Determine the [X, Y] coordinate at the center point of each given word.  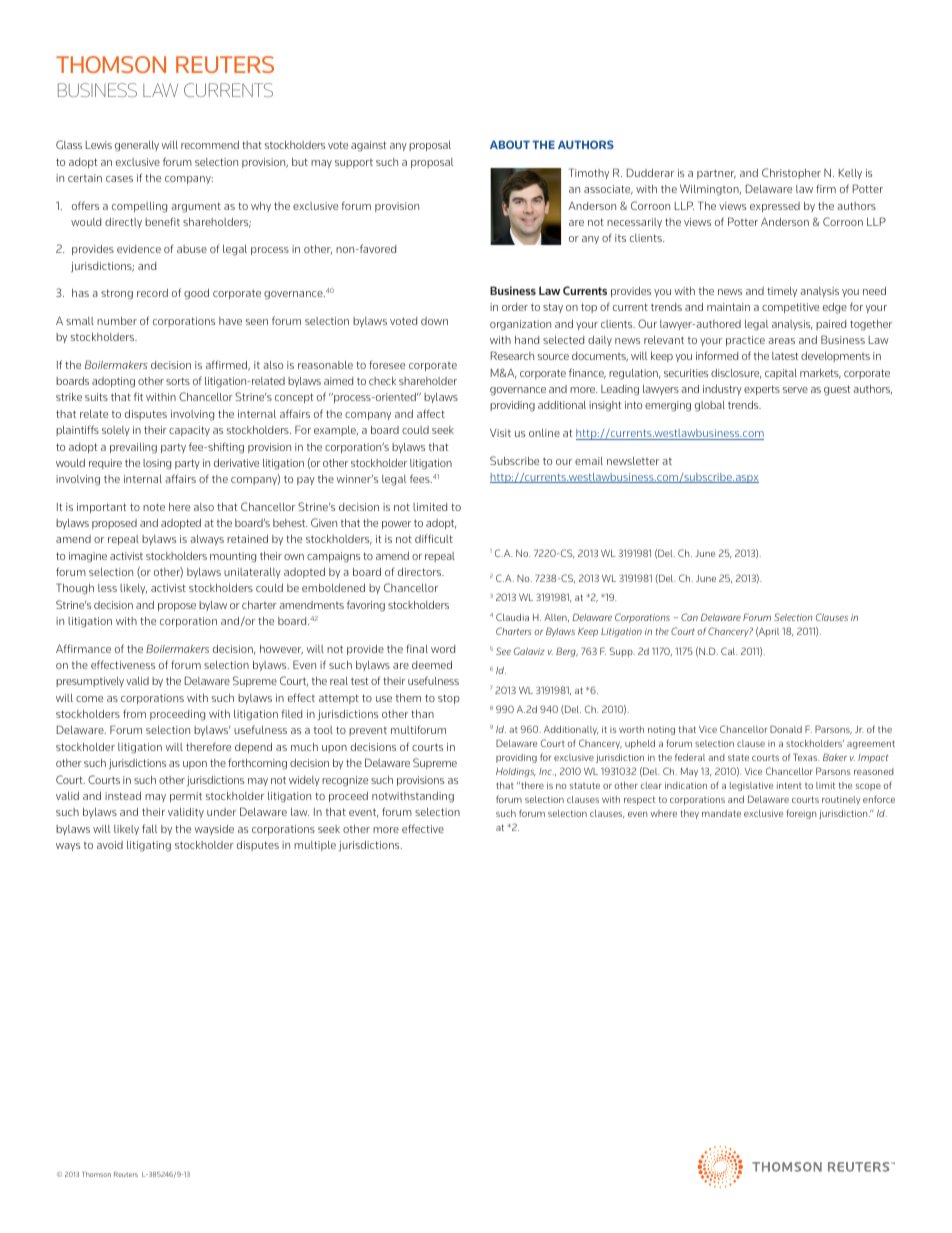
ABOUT [510, 144]
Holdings [516, 772]
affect [431, 413]
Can [689, 617]
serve [795, 390]
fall [149, 828]
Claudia [512, 617]
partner [716, 174]
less [107, 588]
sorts [178, 381]
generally [137, 146]
